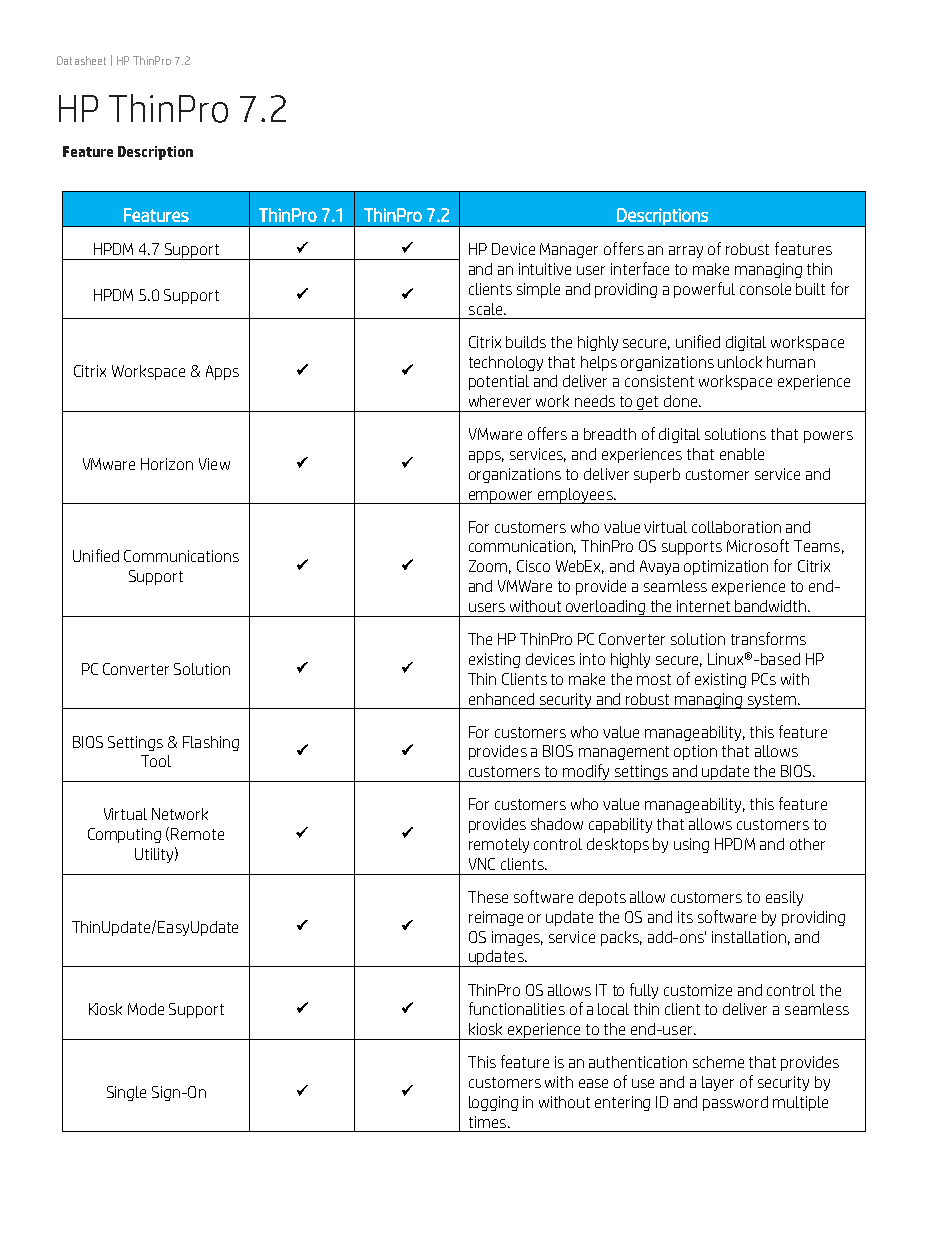 The image size is (952, 1233). I want to click on optimization, so click(726, 567).
